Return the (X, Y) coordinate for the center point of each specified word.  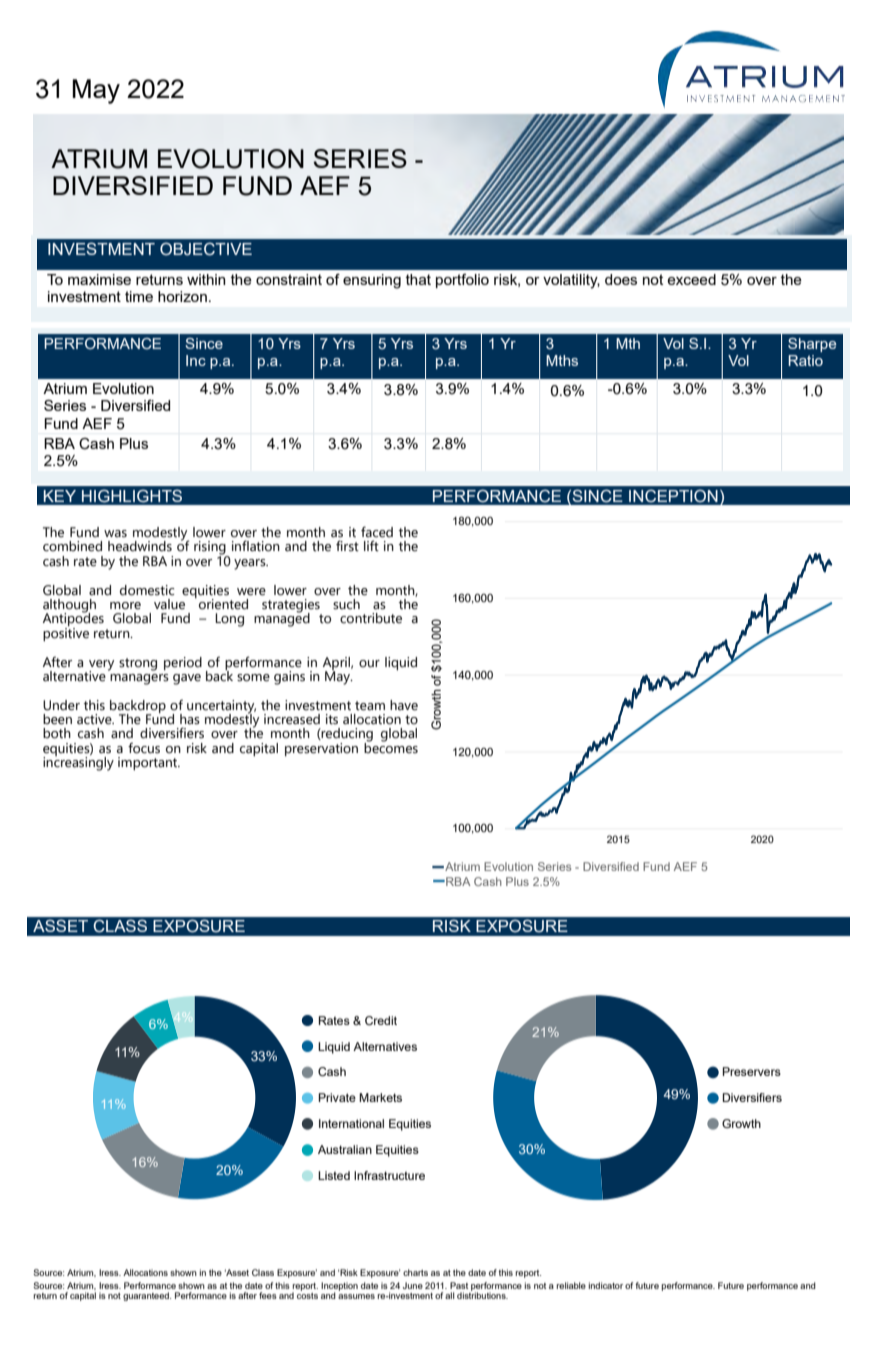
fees (268, 1295)
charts (415, 1272)
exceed (691, 279)
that (418, 279)
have (404, 705)
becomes (391, 747)
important (149, 763)
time (139, 296)
